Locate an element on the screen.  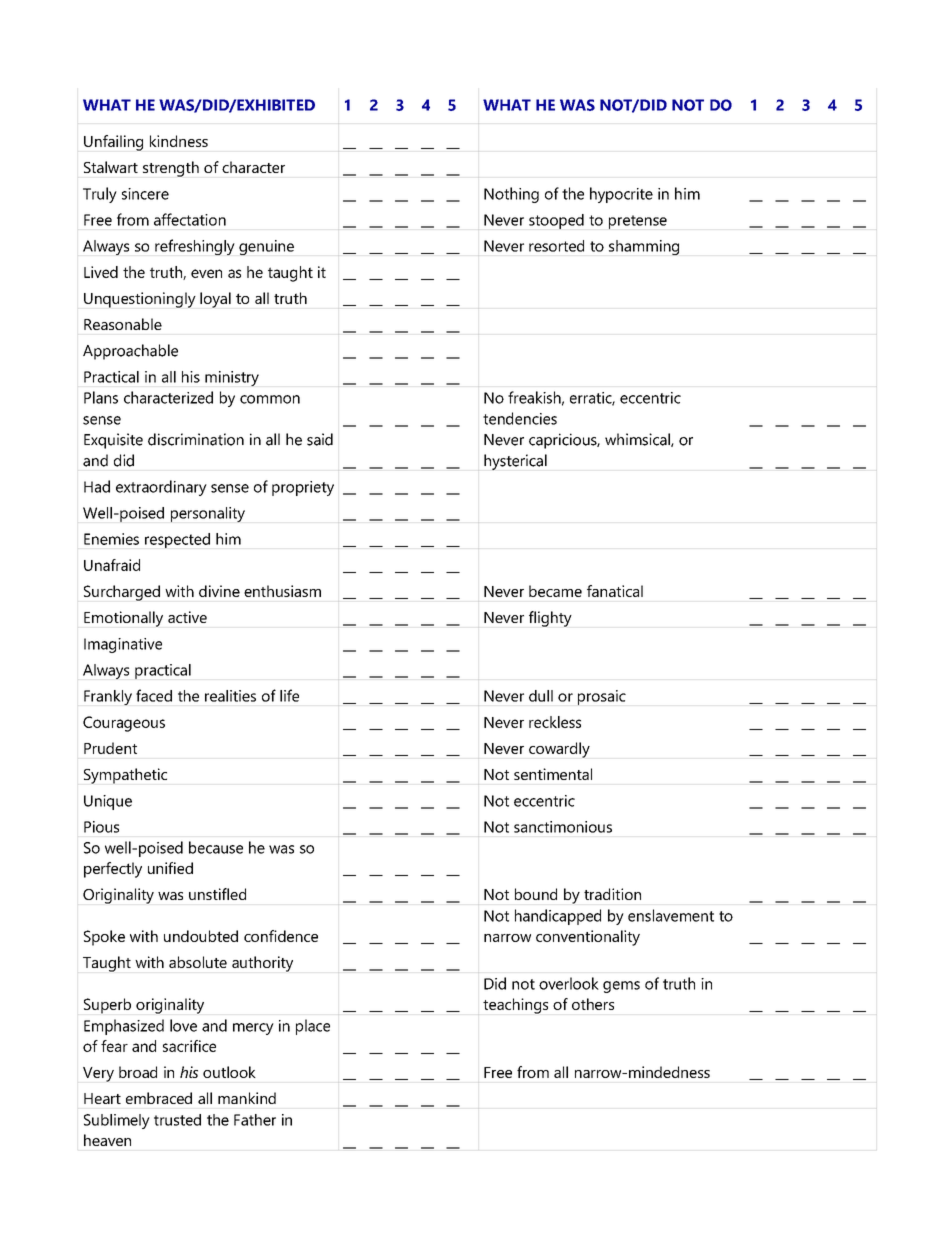
embraced is located at coordinates (159, 1098).
